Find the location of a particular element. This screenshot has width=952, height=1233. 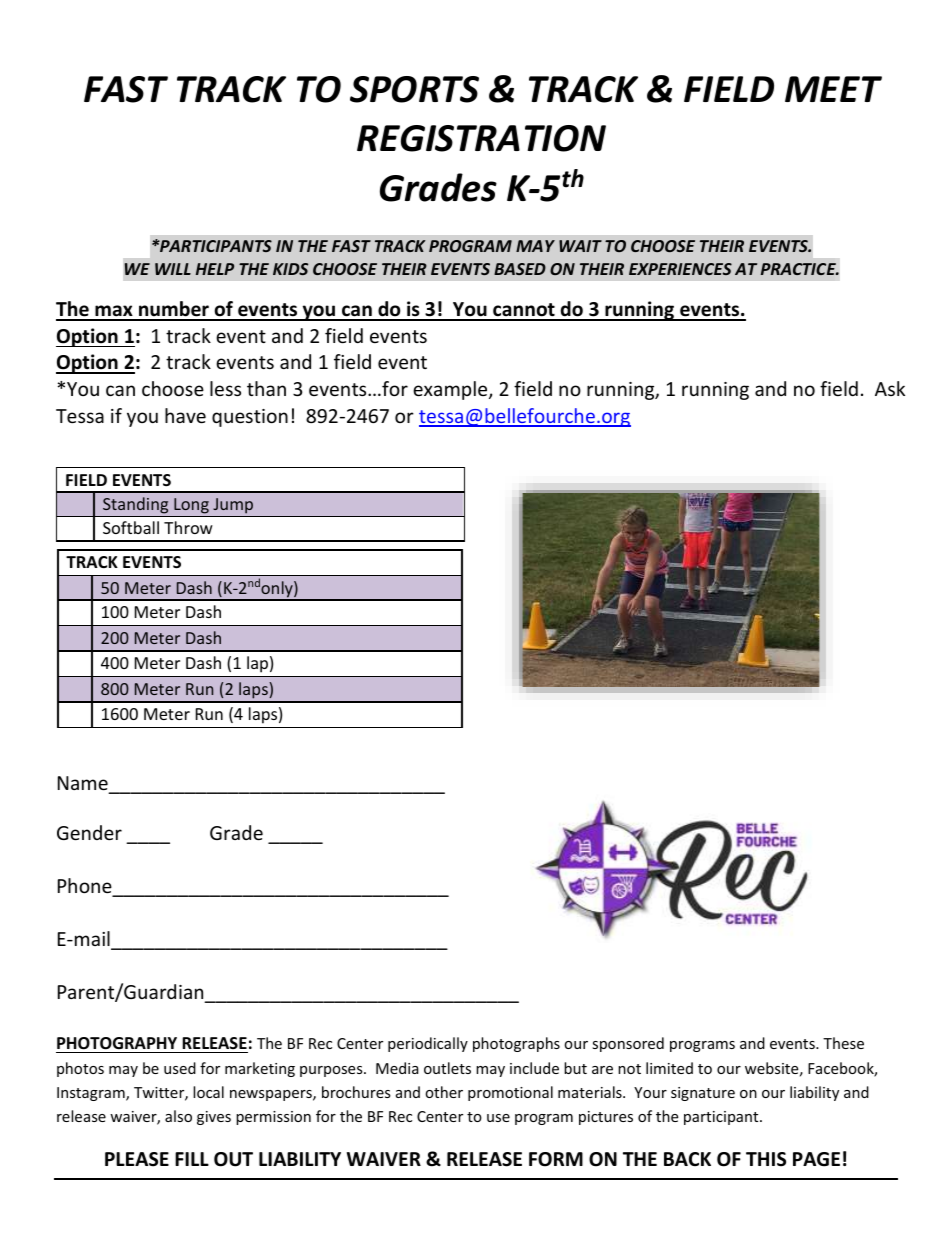

WILL is located at coordinates (173, 269).
